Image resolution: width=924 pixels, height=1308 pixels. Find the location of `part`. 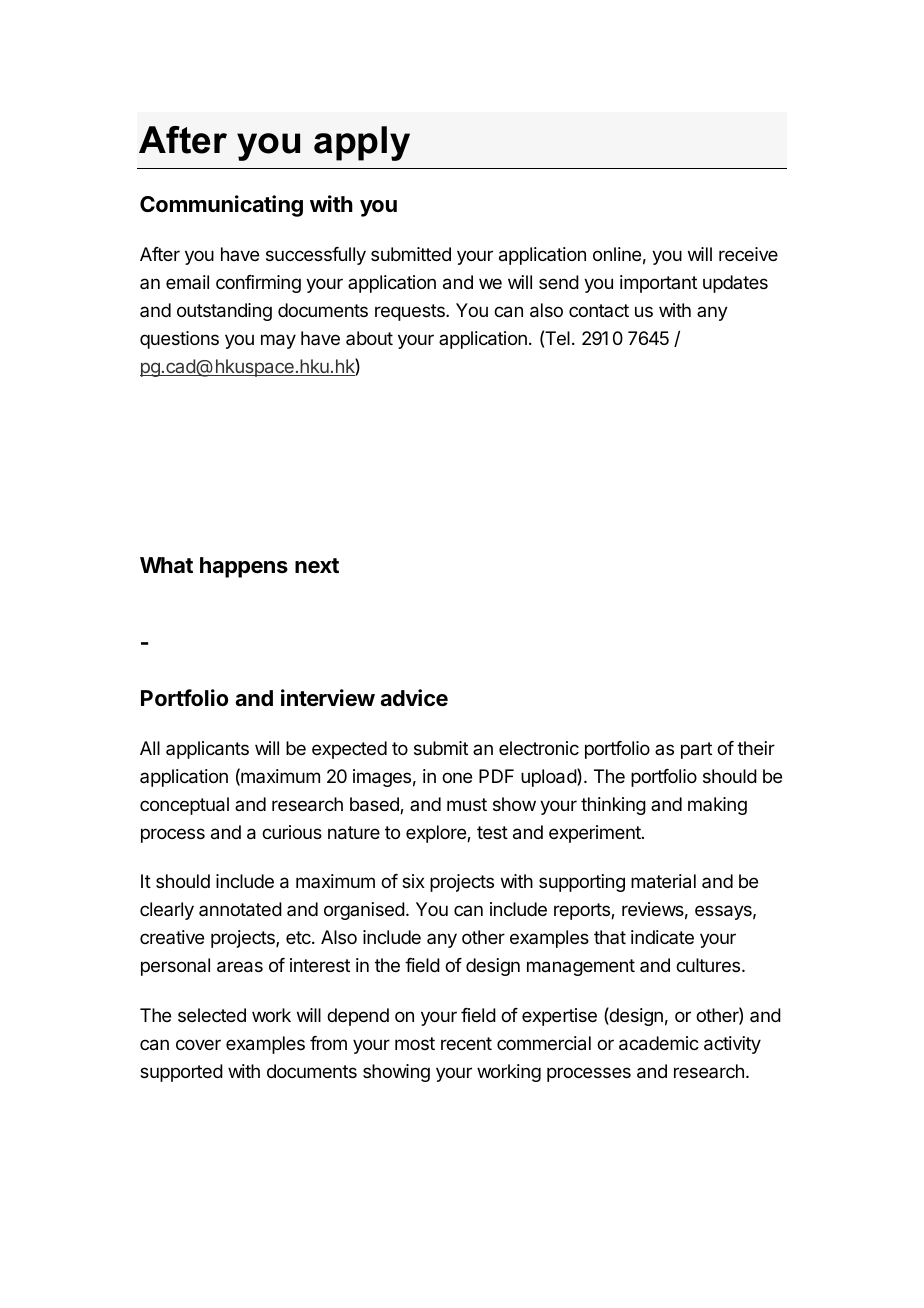

part is located at coordinates (696, 750).
